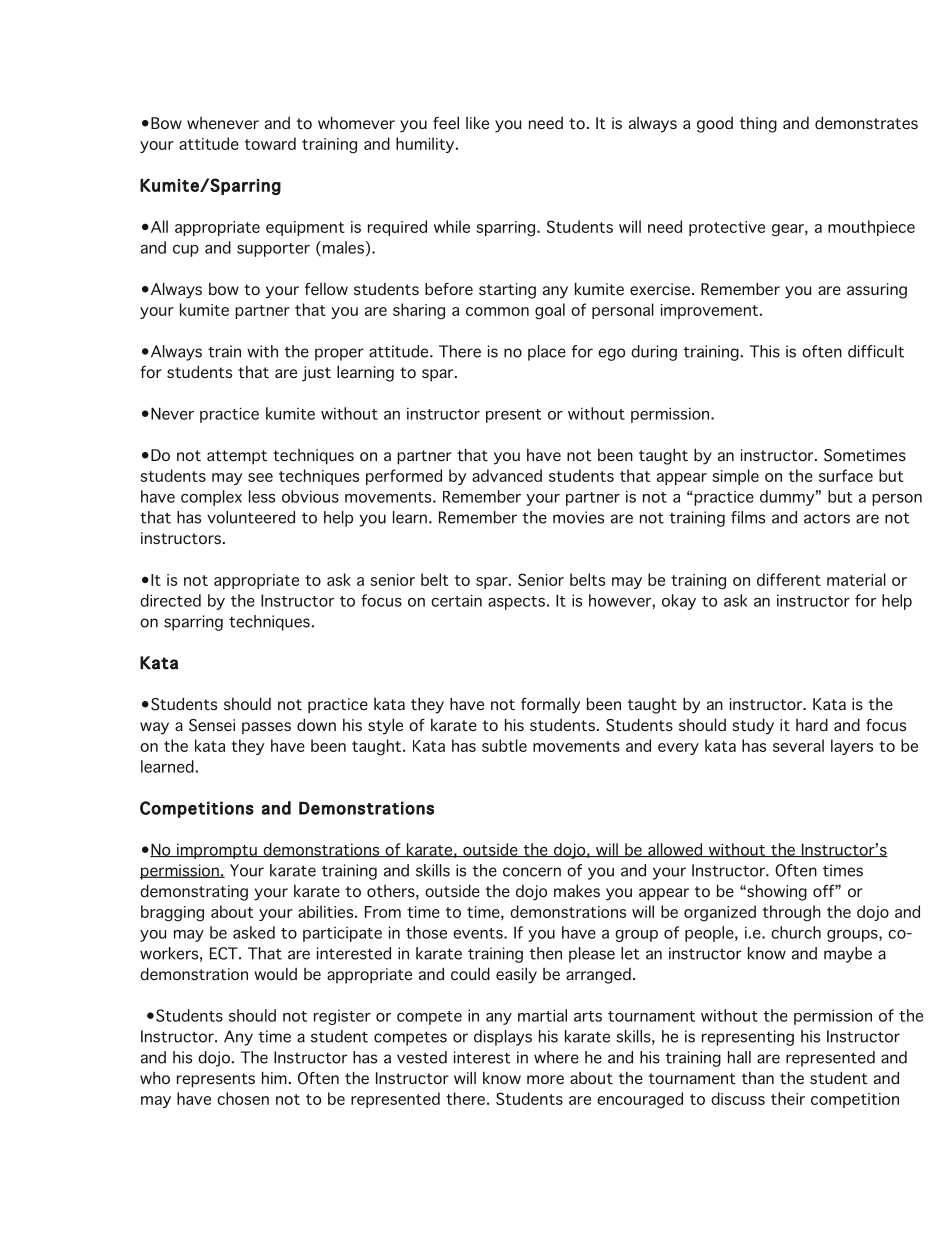 The image size is (952, 1233). I want to click on just, so click(316, 374).
